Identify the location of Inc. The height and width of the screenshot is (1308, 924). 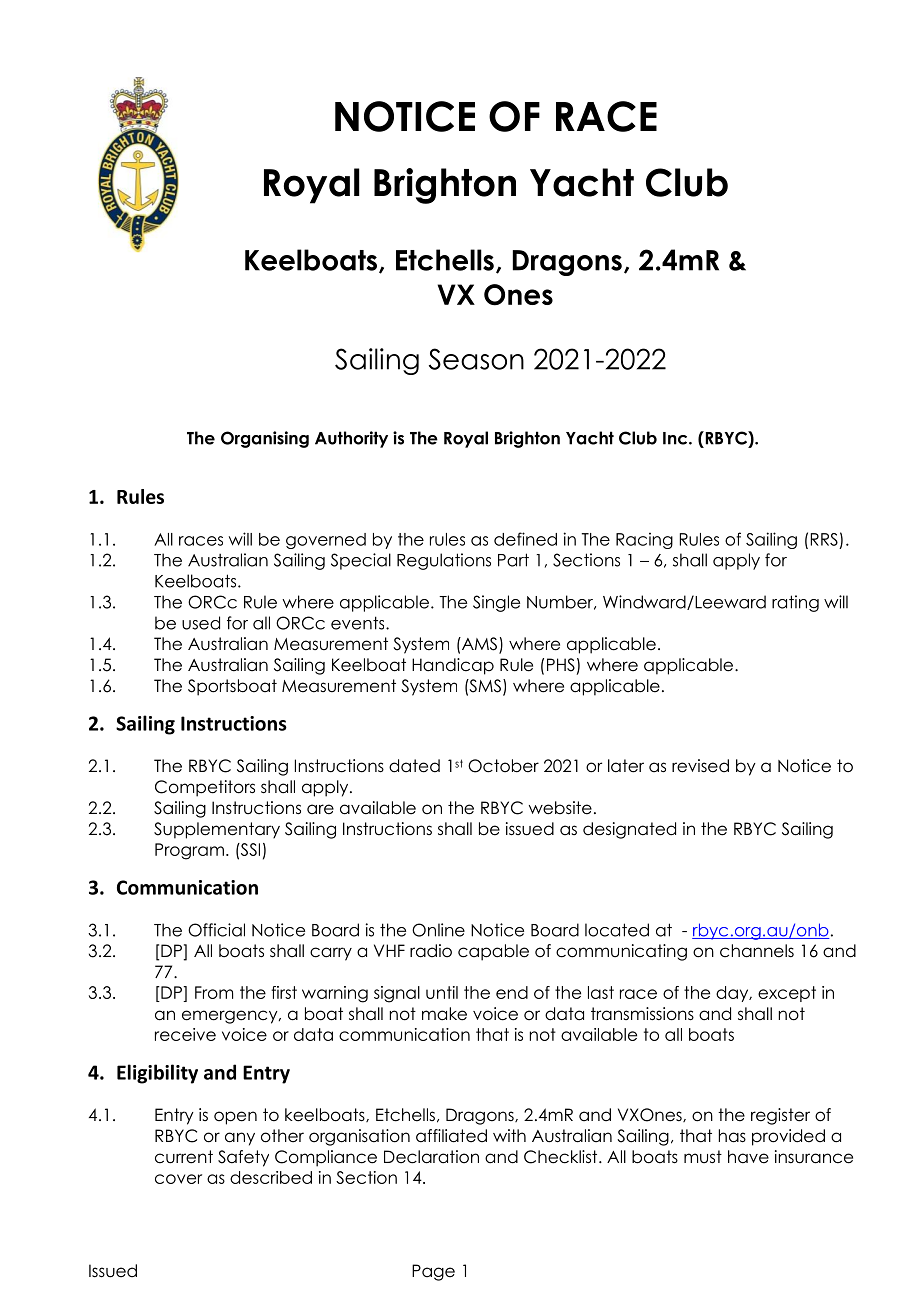
(676, 438).
